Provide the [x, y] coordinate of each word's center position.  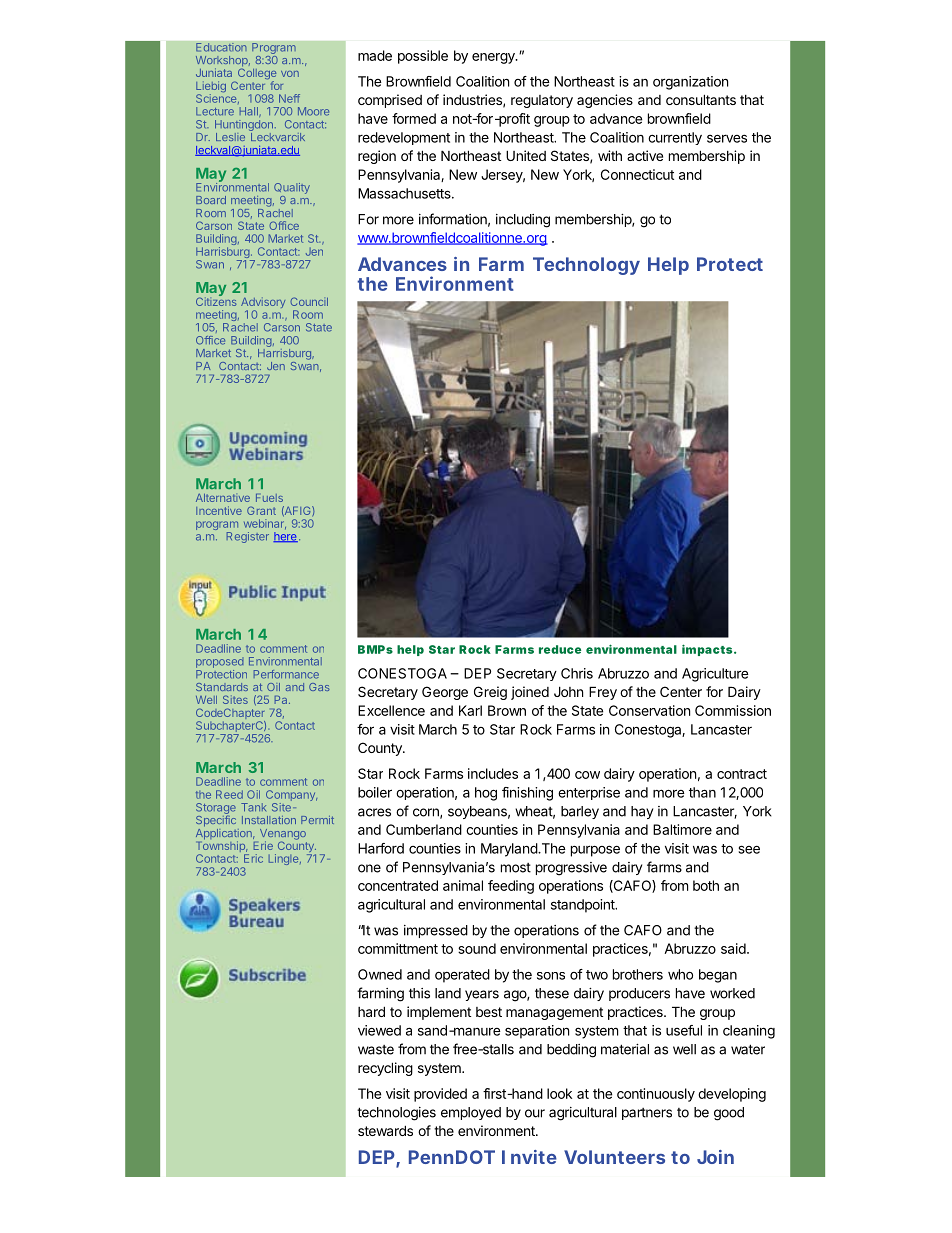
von [290, 74]
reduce [560, 649]
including [523, 221]
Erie [263, 845]
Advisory [263, 304]
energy [494, 58]
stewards [385, 1130]
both [706, 885]
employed [471, 1113]
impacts [707, 650]
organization [690, 83]
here [285, 537]
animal [463, 885]
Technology [586, 266]
